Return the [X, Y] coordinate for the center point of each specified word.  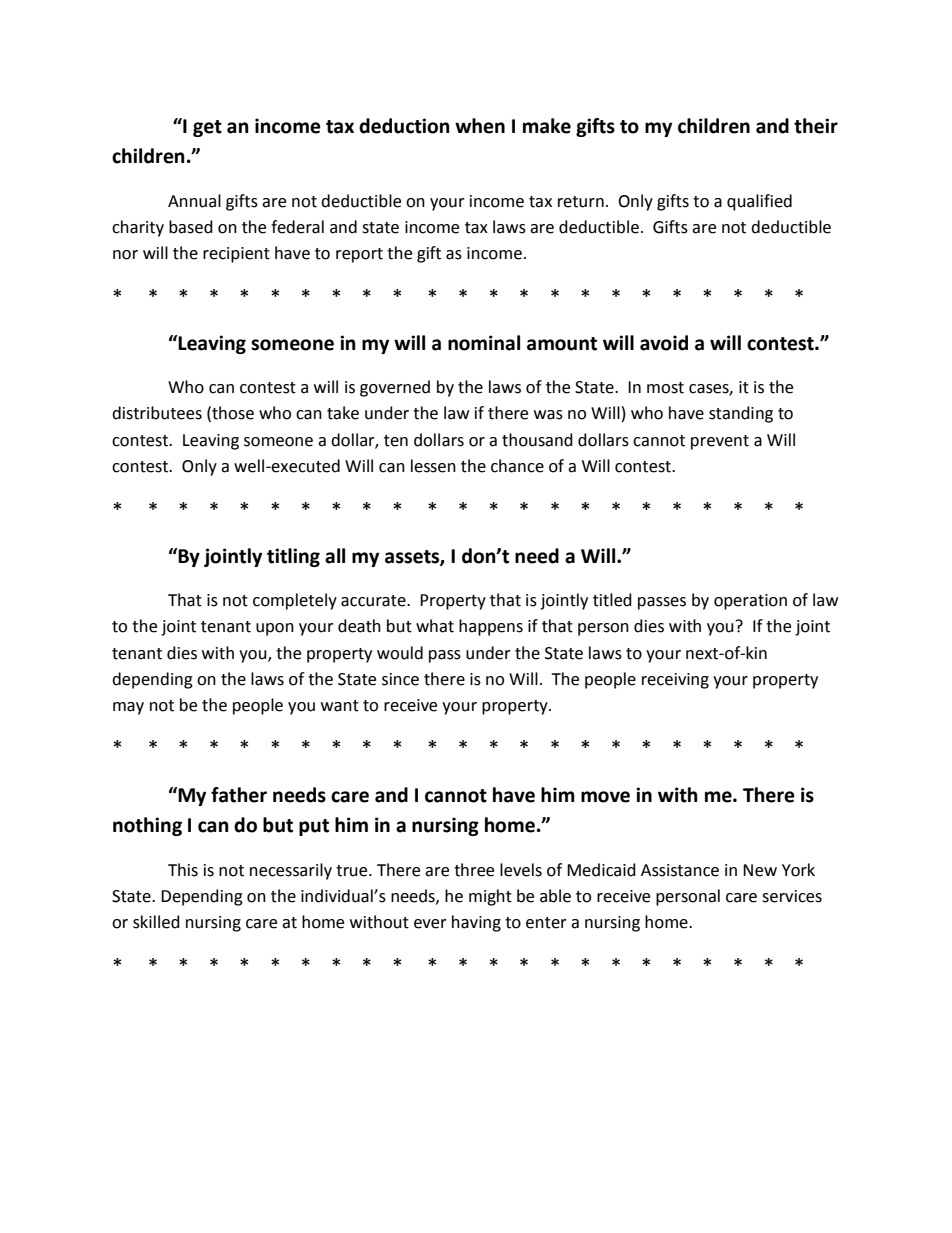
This [183, 870]
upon [275, 629]
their [816, 126]
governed [395, 388]
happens [491, 627]
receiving [675, 681]
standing [741, 414]
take [343, 413]
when [480, 126]
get [207, 128]
